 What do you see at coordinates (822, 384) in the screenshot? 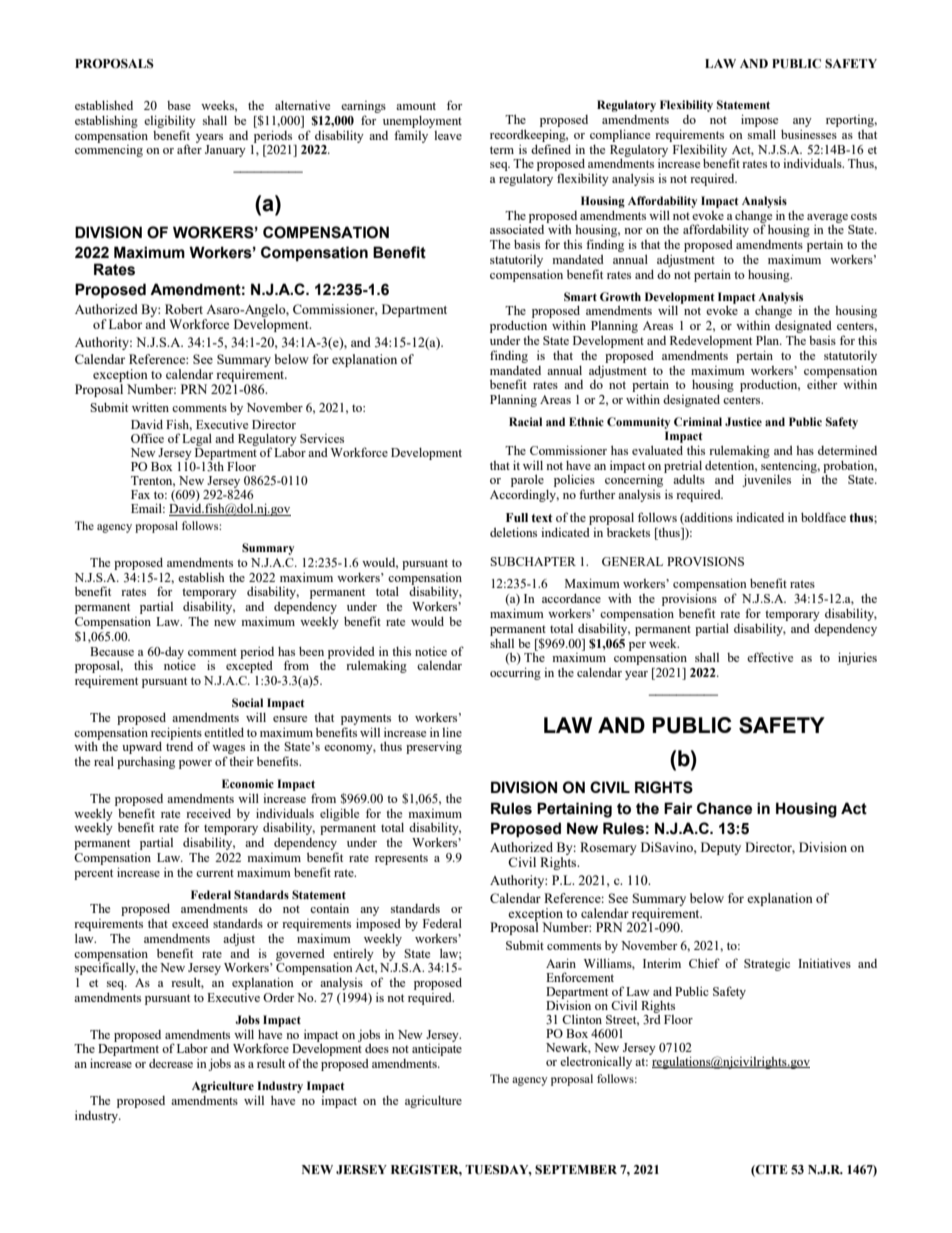
I see `either` at bounding box center [822, 384].
